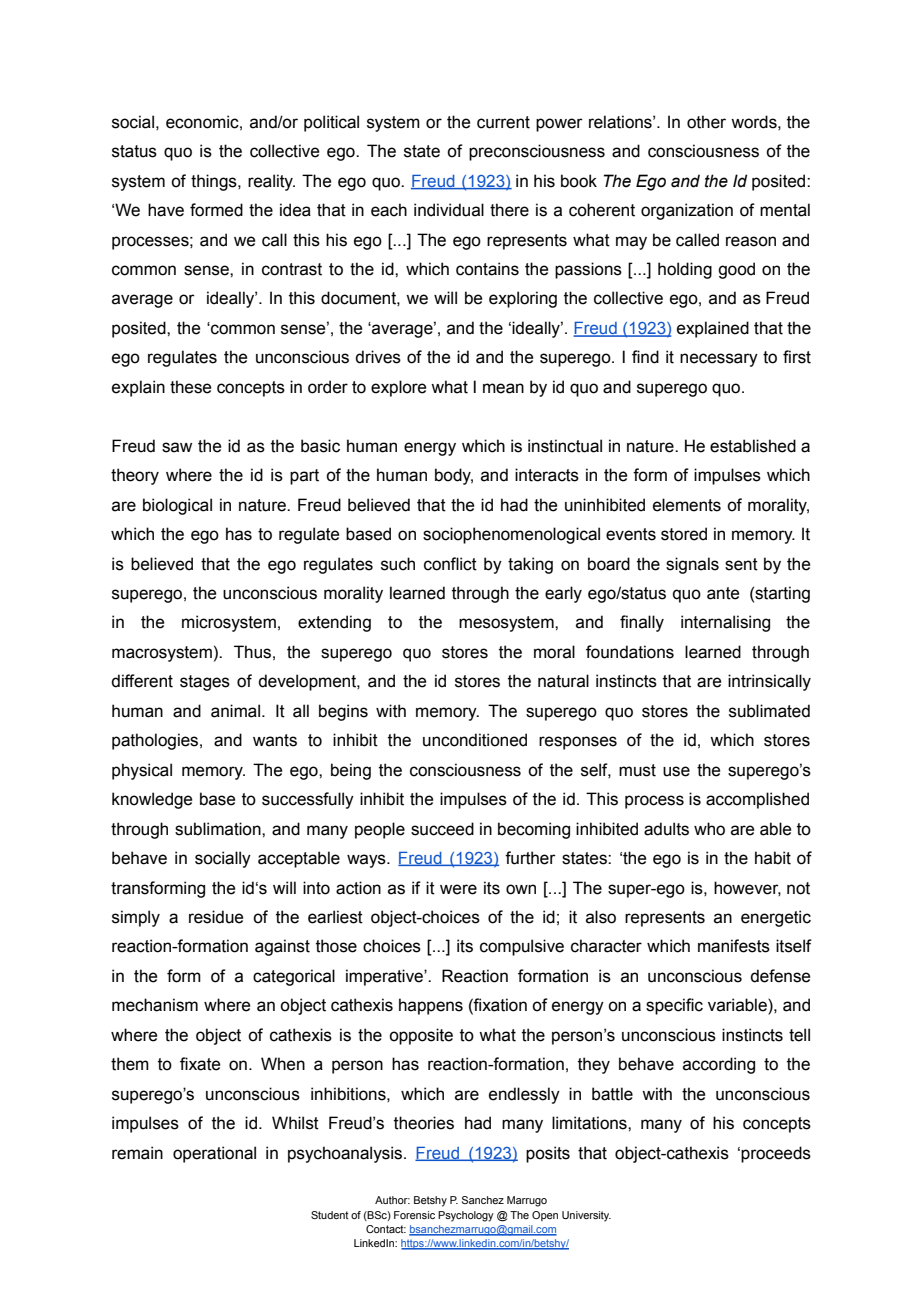 The width and height of the screenshot is (924, 1307). Describe the element at coordinates (706, 122) in the screenshot. I see `other` at that location.
